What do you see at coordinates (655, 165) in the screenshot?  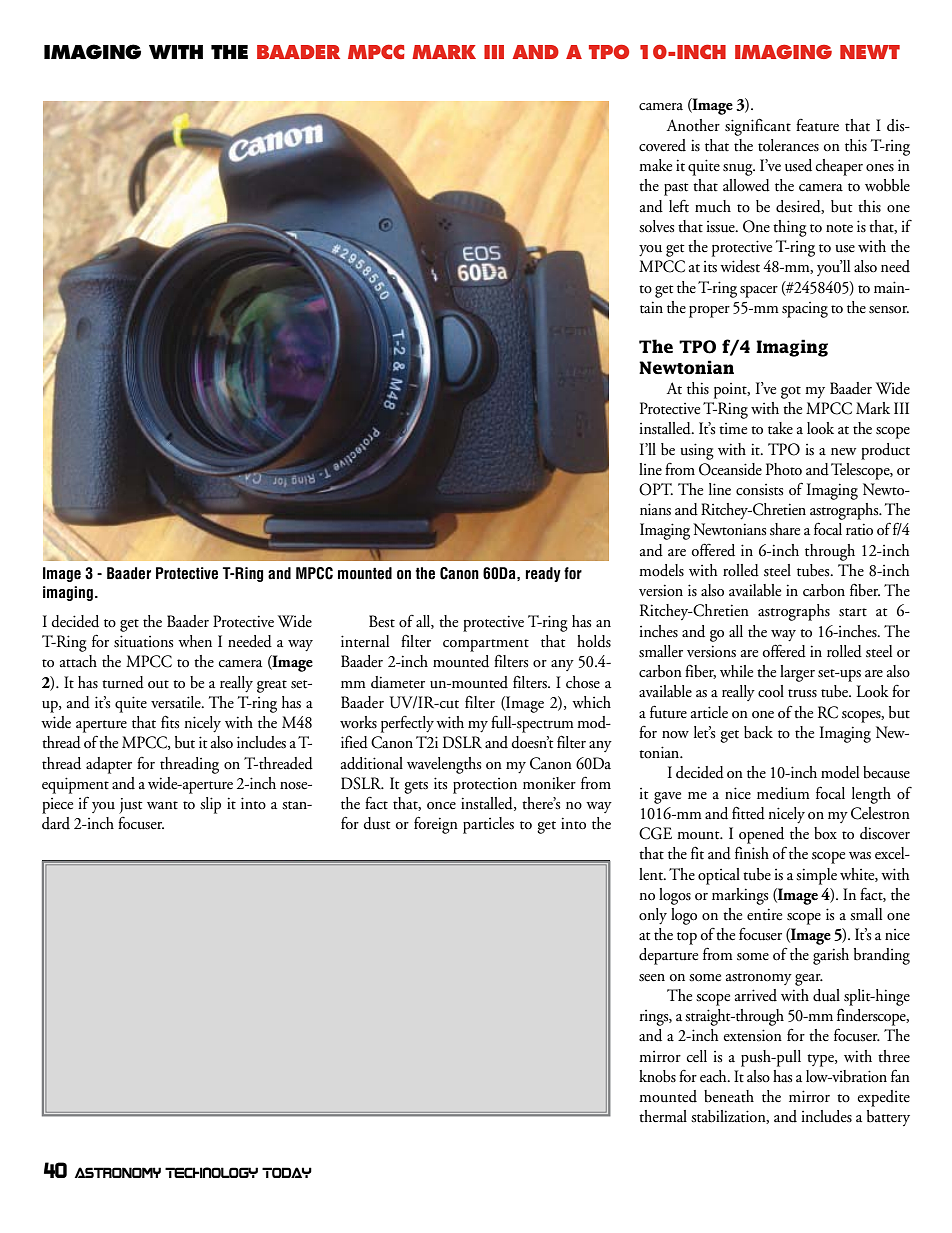 I see `make` at bounding box center [655, 165].
